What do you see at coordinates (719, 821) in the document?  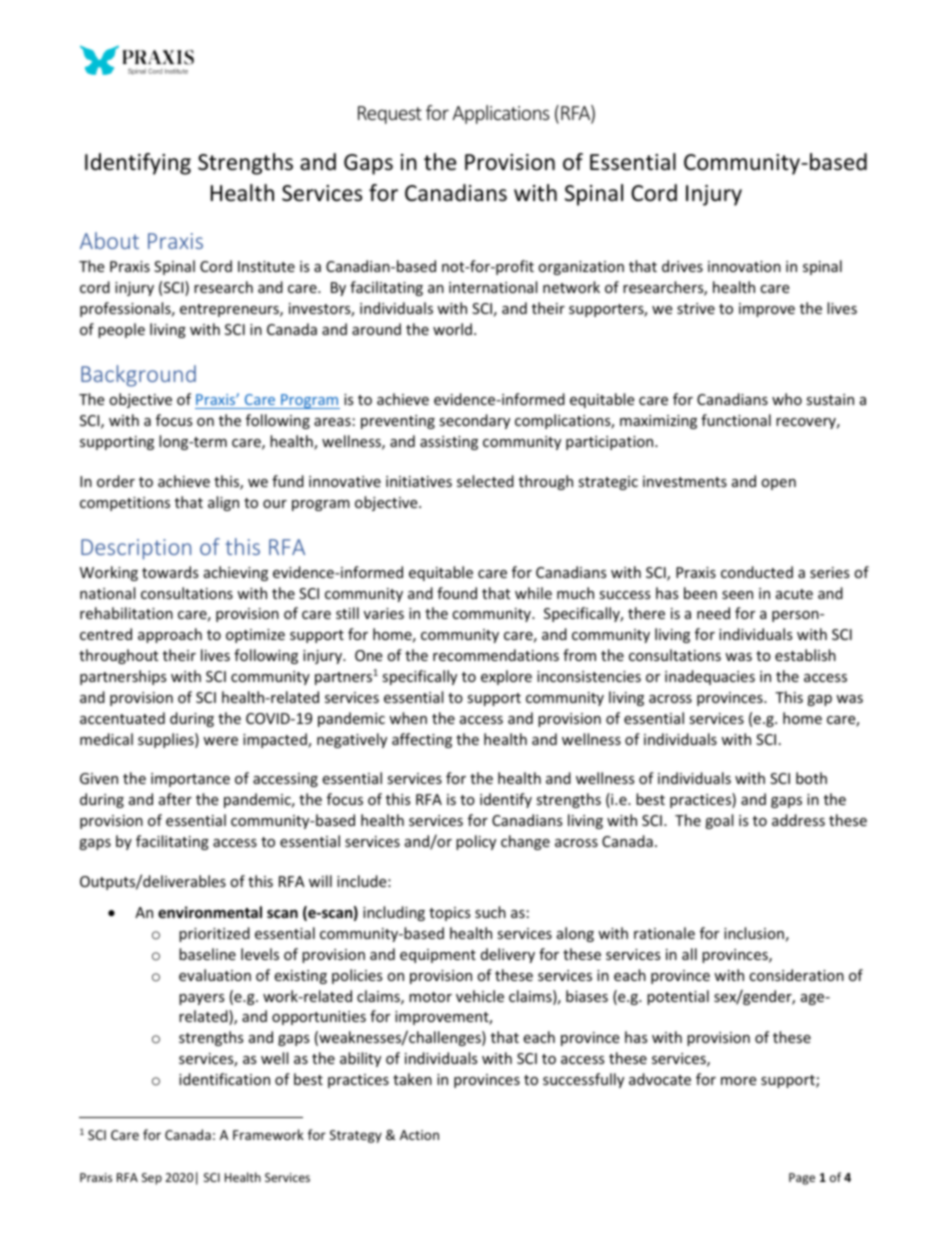 I see `goal` at bounding box center [719, 821].
